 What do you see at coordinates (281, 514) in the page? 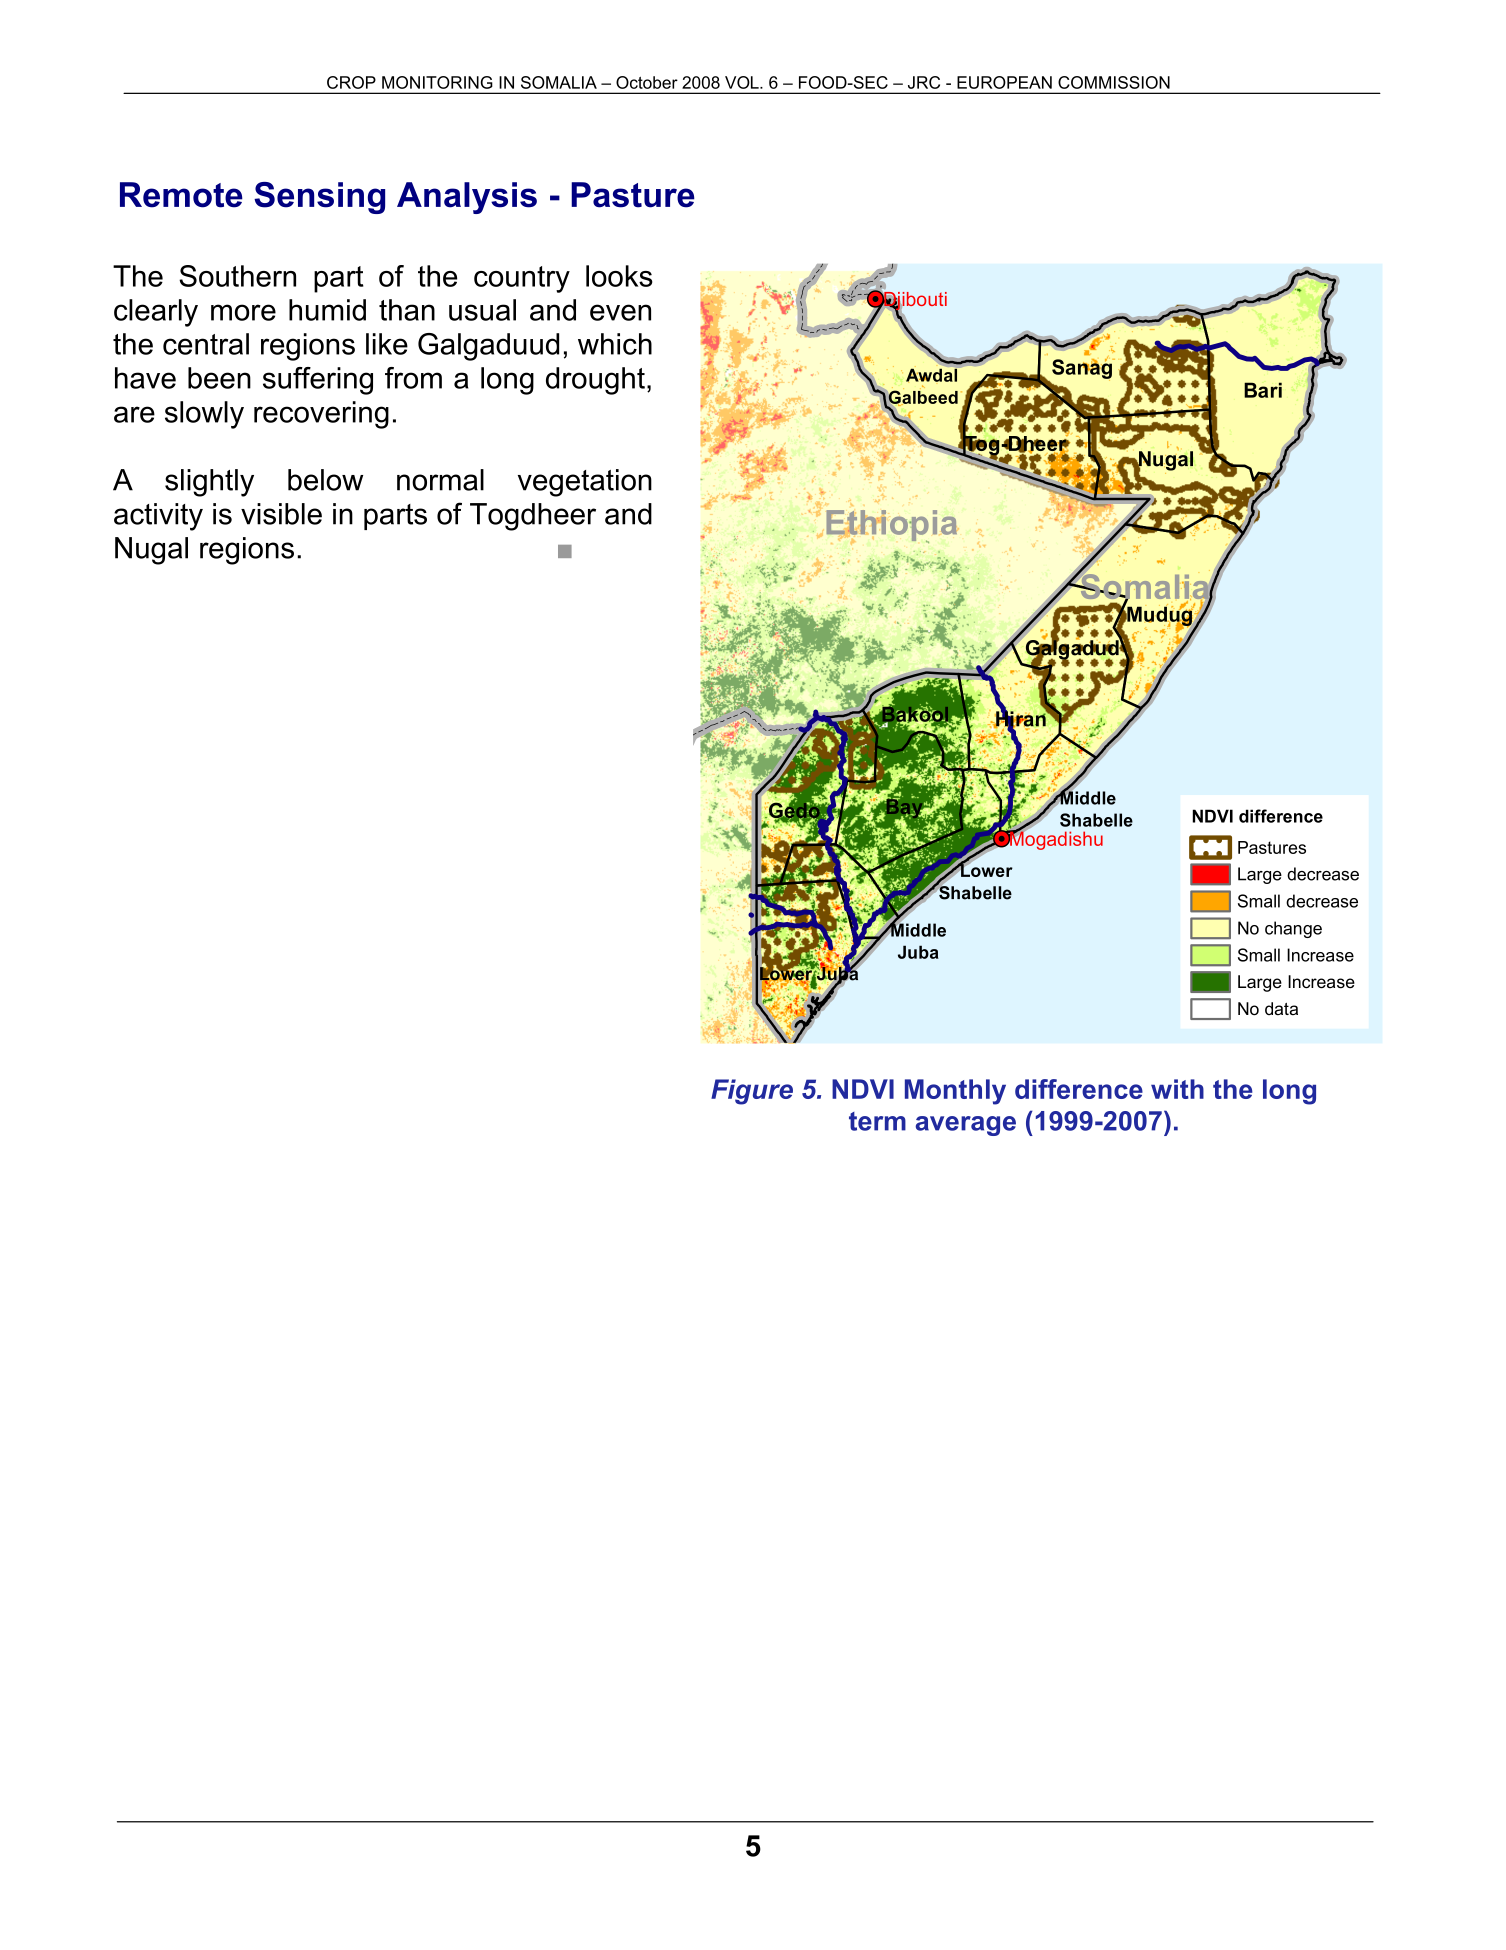
I see `visible` at bounding box center [281, 514].
